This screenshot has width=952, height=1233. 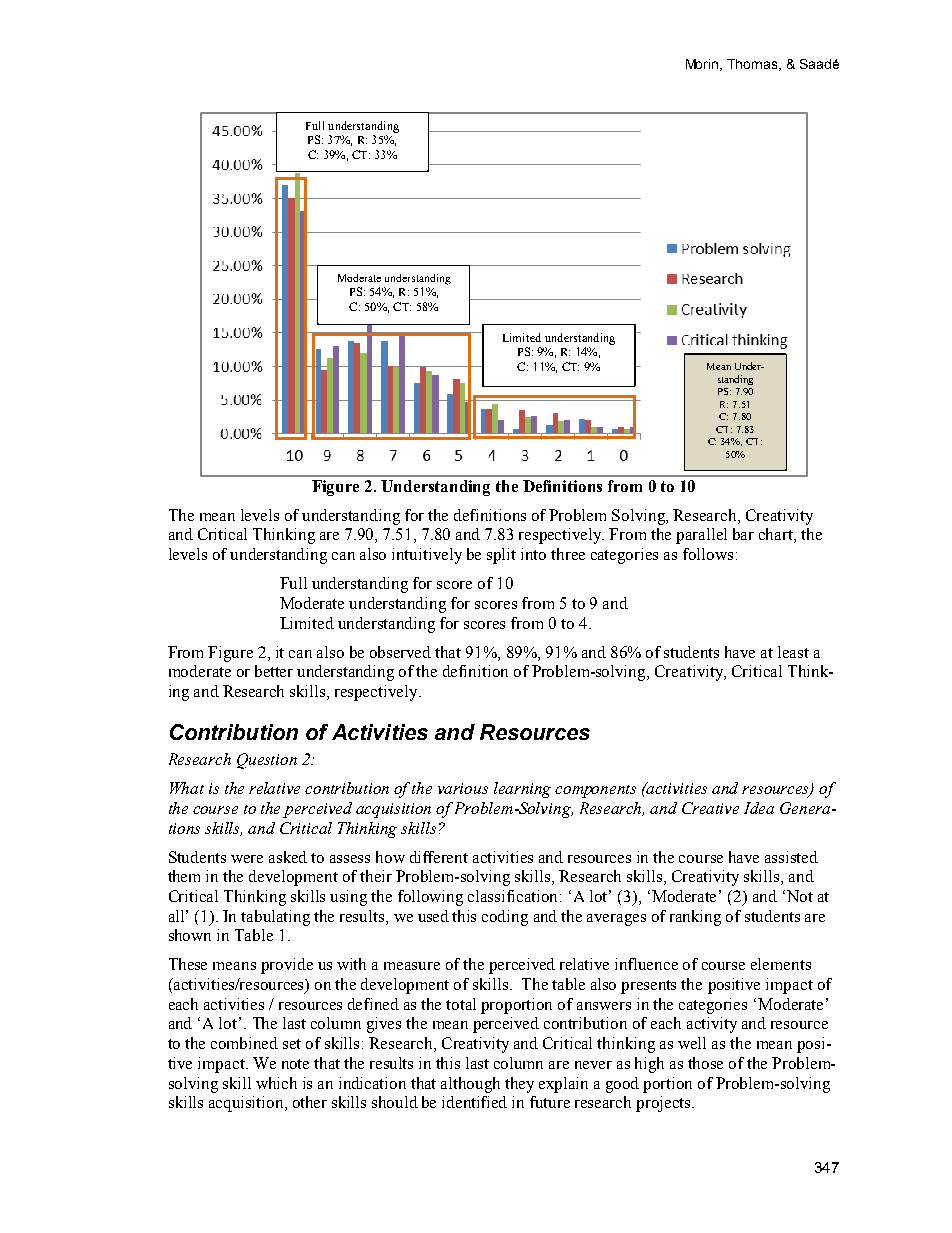 What do you see at coordinates (470, 1085) in the screenshot?
I see `although` at bounding box center [470, 1085].
